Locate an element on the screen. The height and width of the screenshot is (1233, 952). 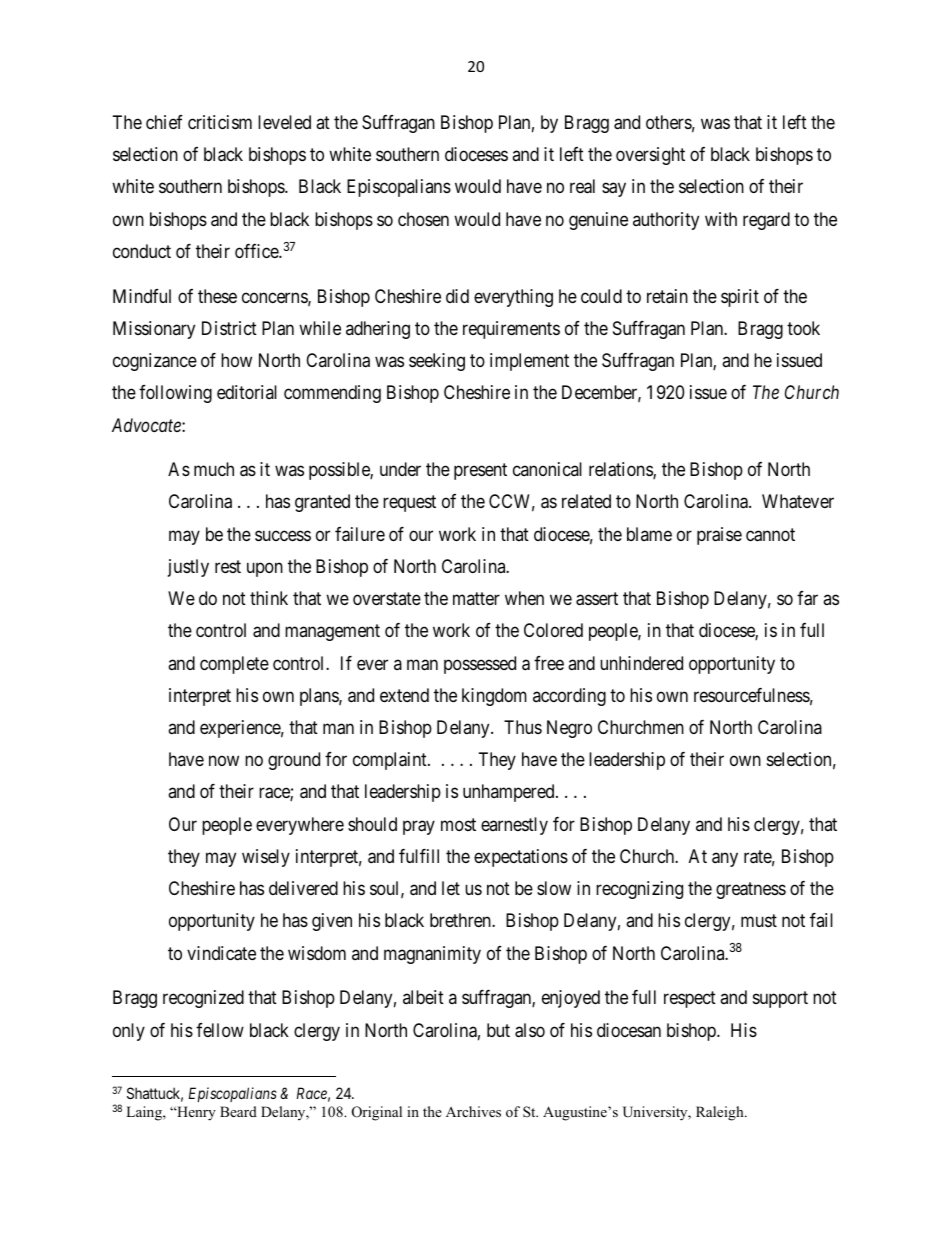
District is located at coordinates (229, 328).
